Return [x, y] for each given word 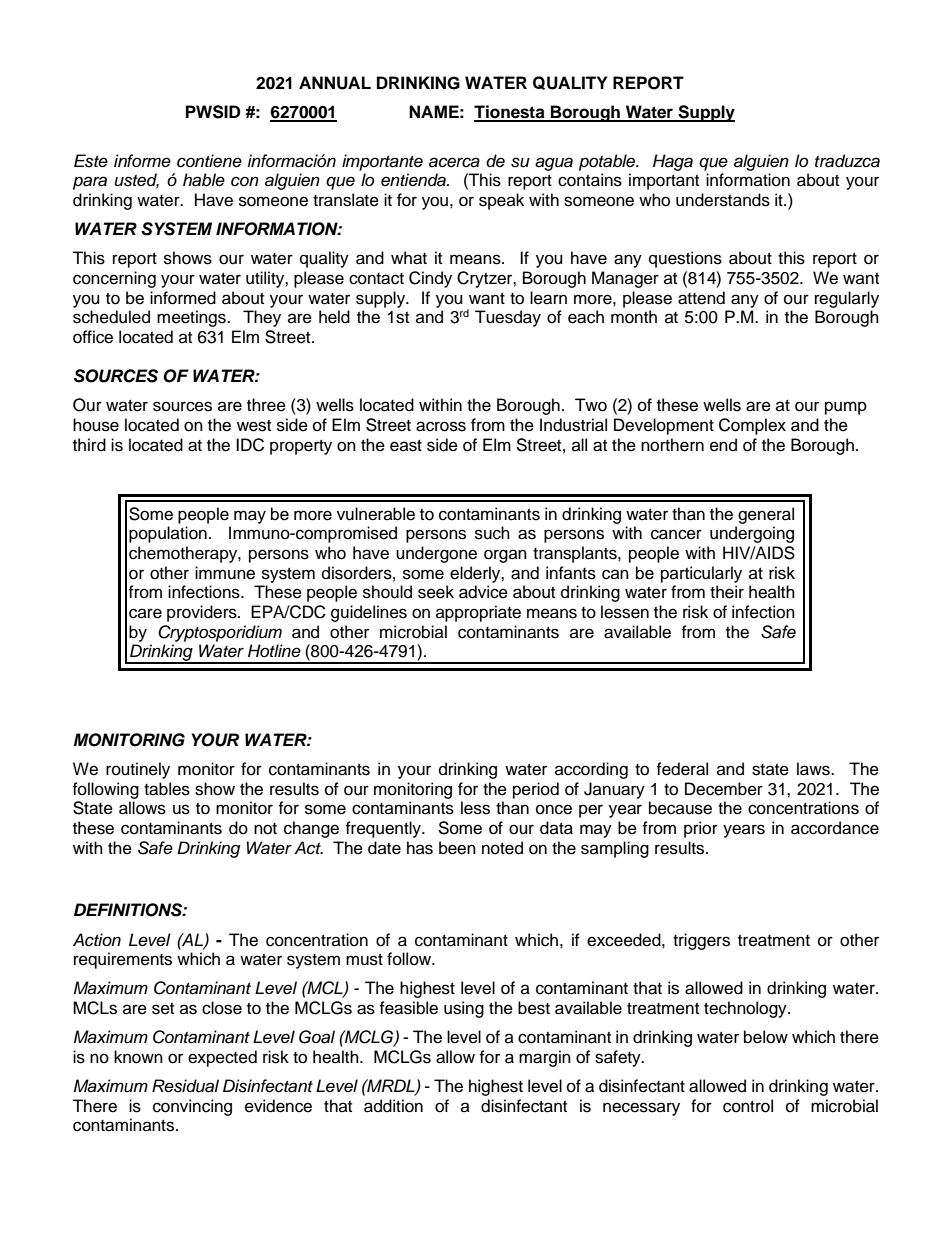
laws [814, 769]
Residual [185, 1086]
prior [701, 829]
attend [701, 298]
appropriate [478, 613]
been [457, 848]
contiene [209, 161]
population [168, 534]
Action [97, 940]
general [766, 515]
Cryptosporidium [220, 633]
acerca [454, 162]
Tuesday [508, 318]
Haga [673, 162]
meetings [192, 318]
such [492, 533]
